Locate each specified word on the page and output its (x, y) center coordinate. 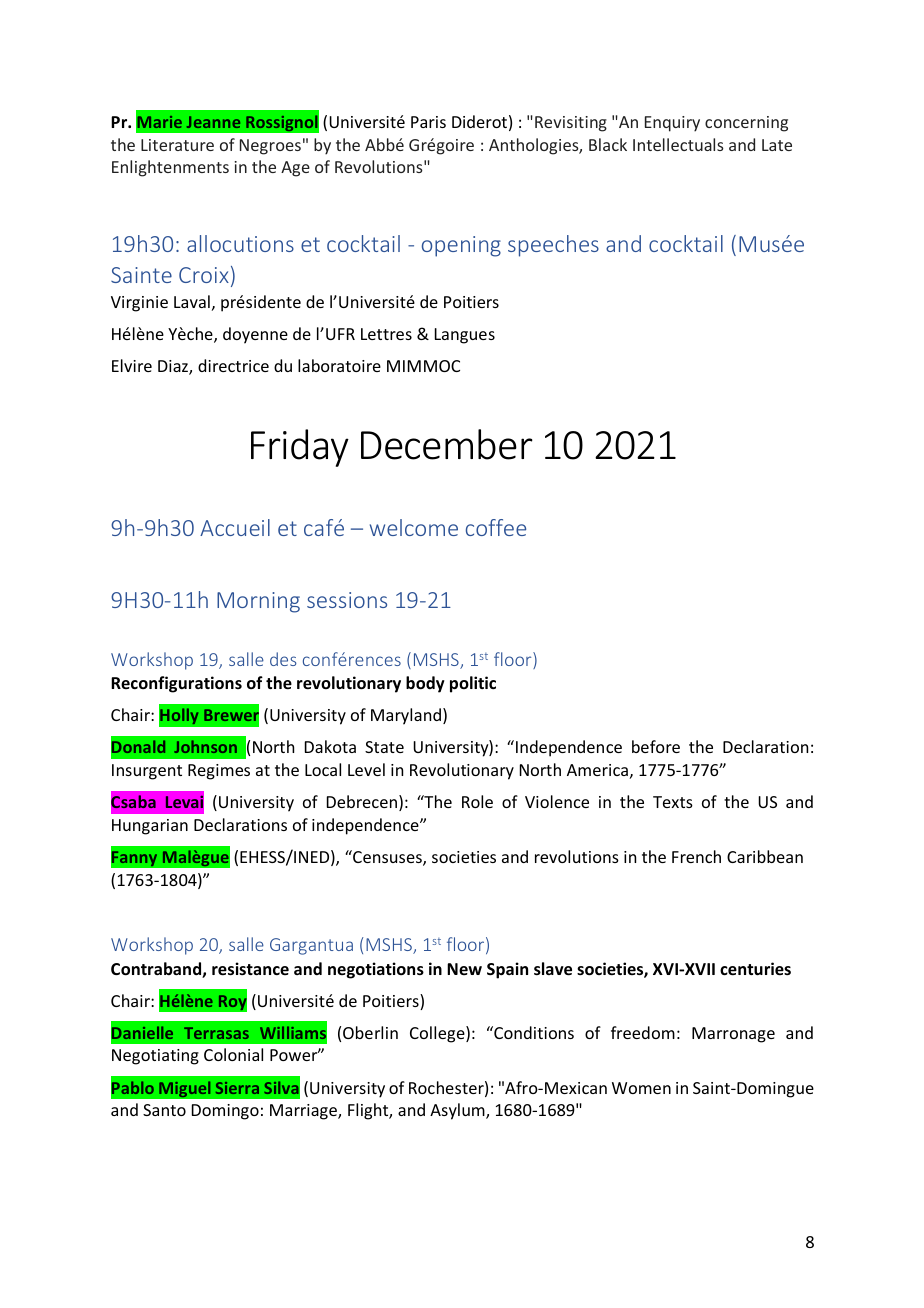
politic (473, 684)
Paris (428, 122)
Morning (258, 602)
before (656, 746)
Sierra (237, 1088)
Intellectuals (678, 144)
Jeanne (213, 122)
